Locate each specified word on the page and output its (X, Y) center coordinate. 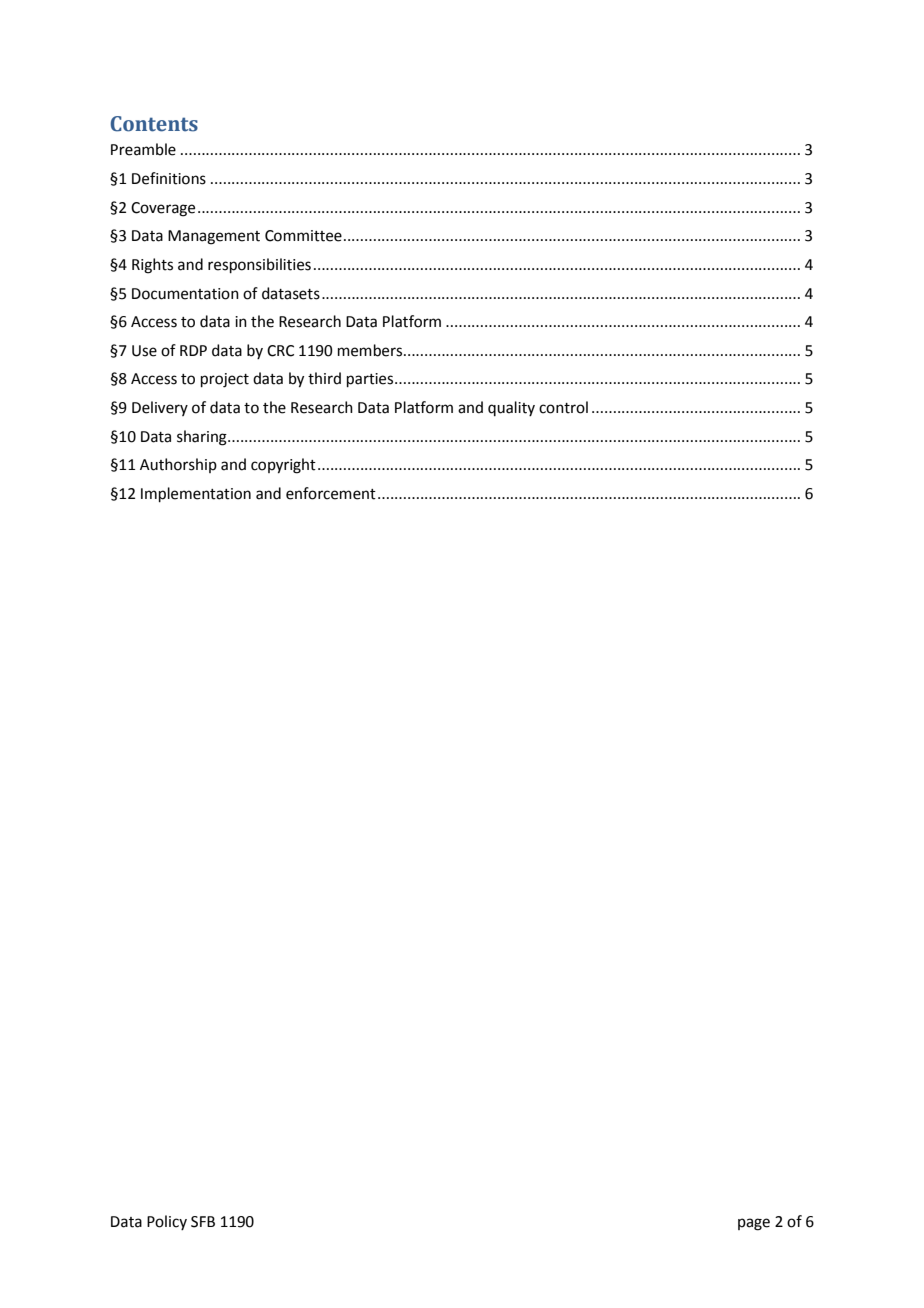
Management (214, 237)
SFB (203, 1222)
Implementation (196, 494)
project (225, 380)
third (324, 378)
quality (511, 408)
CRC (280, 351)
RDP (193, 350)
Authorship (178, 465)
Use (144, 351)
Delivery (160, 408)
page (754, 1224)
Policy (167, 1222)
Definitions (169, 178)
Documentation (185, 294)
